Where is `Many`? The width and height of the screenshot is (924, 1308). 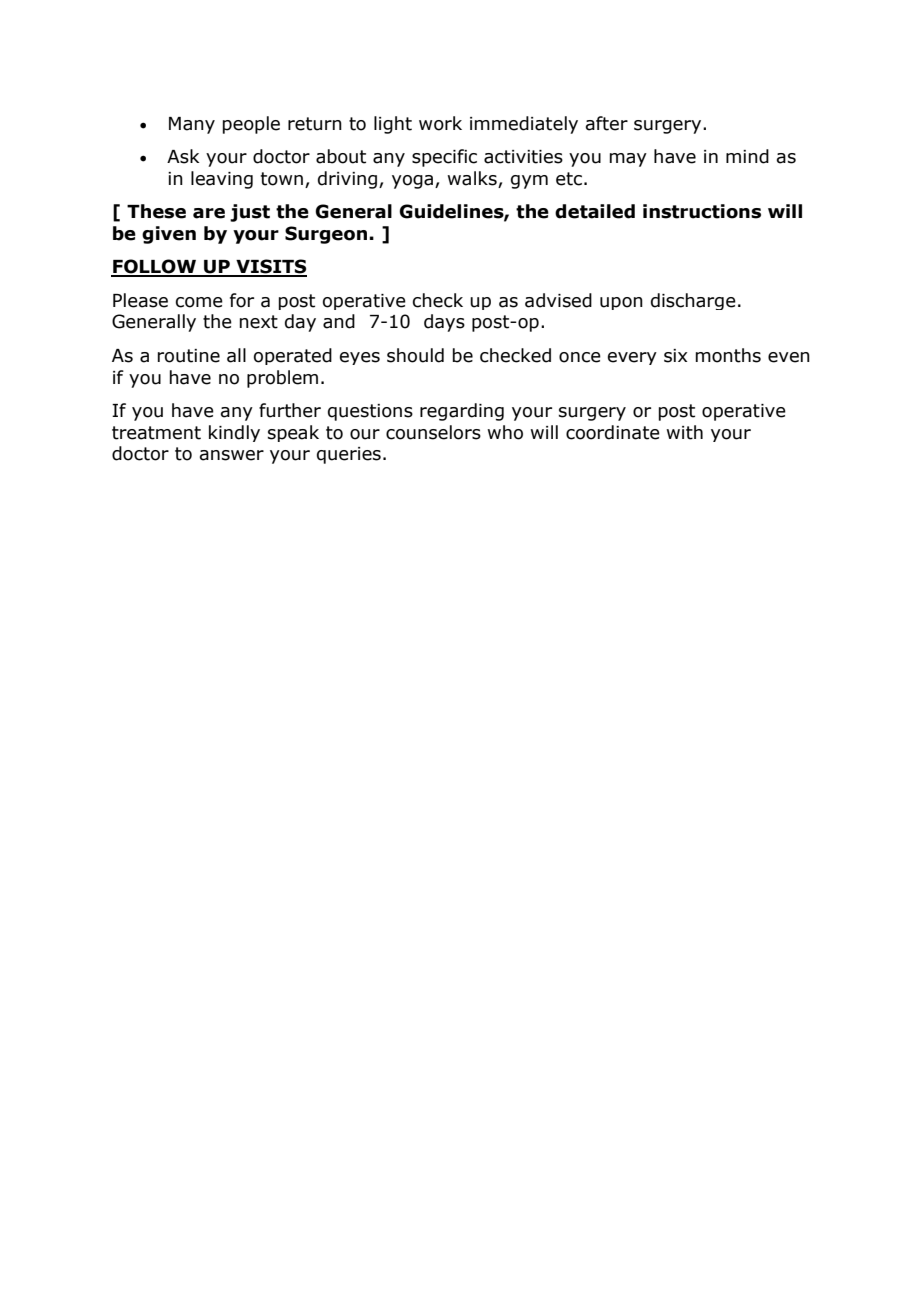
Many is located at coordinates (192, 125).
